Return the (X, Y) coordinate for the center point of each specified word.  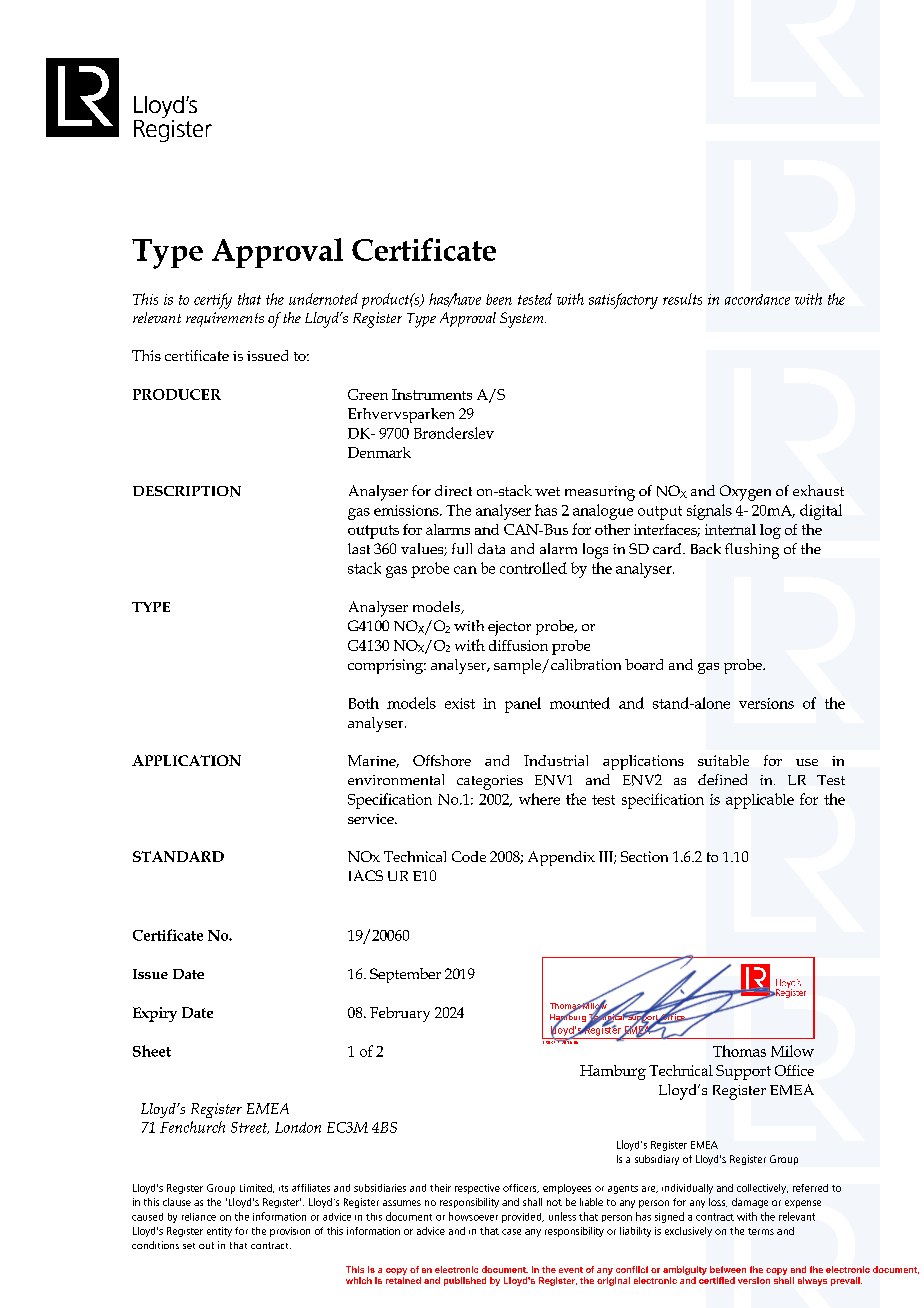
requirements (225, 319)
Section (644, 856)
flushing (752, 551)
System (523, 320)
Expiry (155, 1014)
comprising (387, 666)
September (405, 975)
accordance (757, 299)
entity (219, 1232)
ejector (509, 628)
